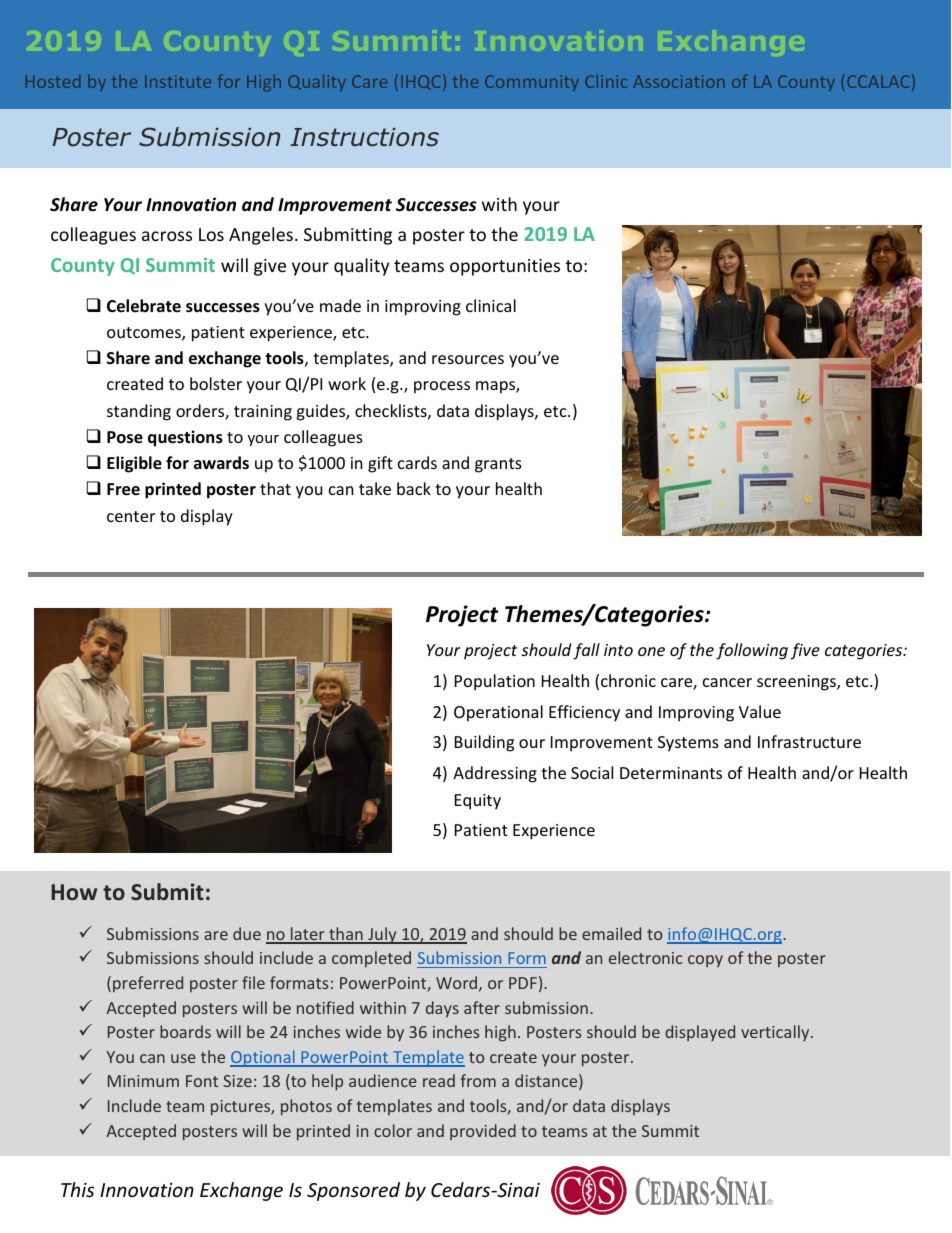 The width and height of the screenshot is (952, 1233). Describe the element at coordinates (679, 81) in the screenshot. I see `Association` at that location.
